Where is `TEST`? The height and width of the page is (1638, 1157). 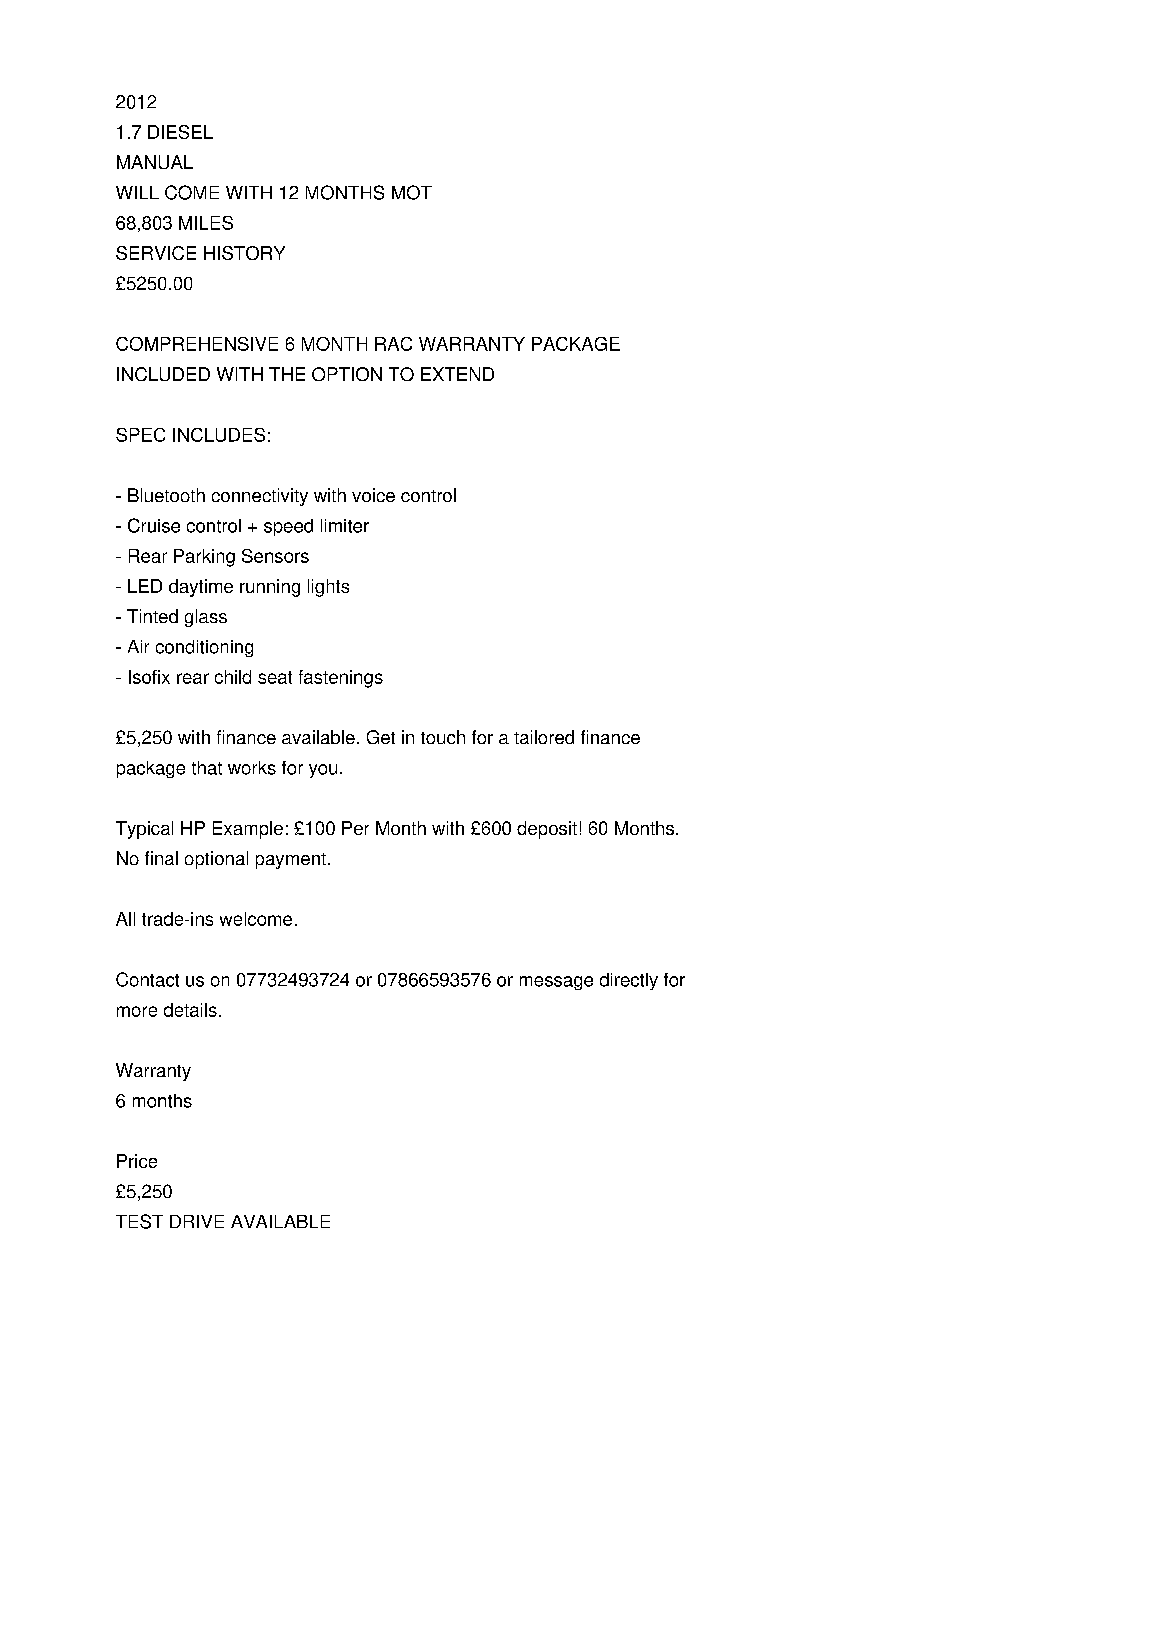
TEST is located at coordinates (139, 1221).
